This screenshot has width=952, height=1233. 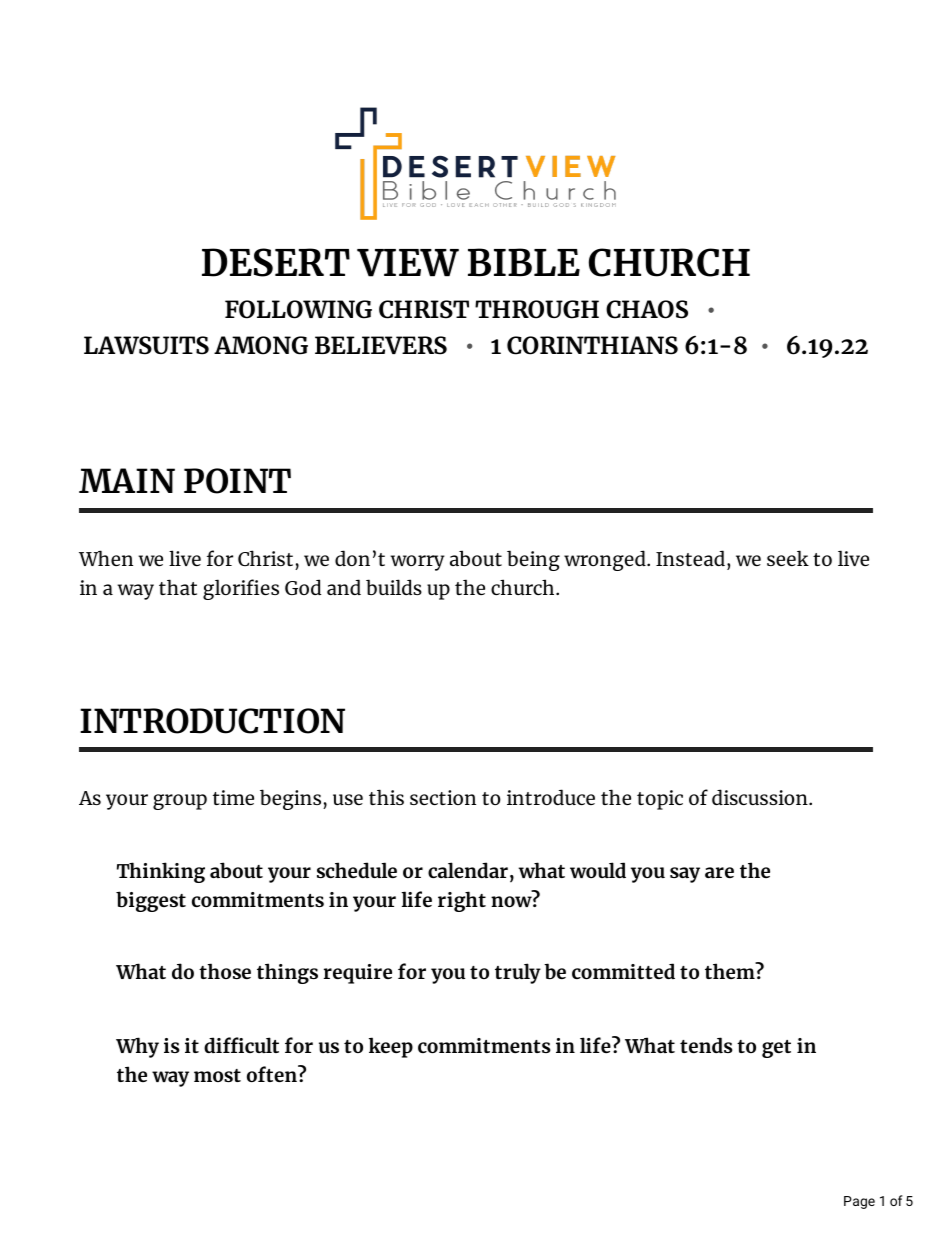 What do you see at coordinates (276, 262) in the screenshot?
I see `DESERT` at bounding box center [276, 262].
